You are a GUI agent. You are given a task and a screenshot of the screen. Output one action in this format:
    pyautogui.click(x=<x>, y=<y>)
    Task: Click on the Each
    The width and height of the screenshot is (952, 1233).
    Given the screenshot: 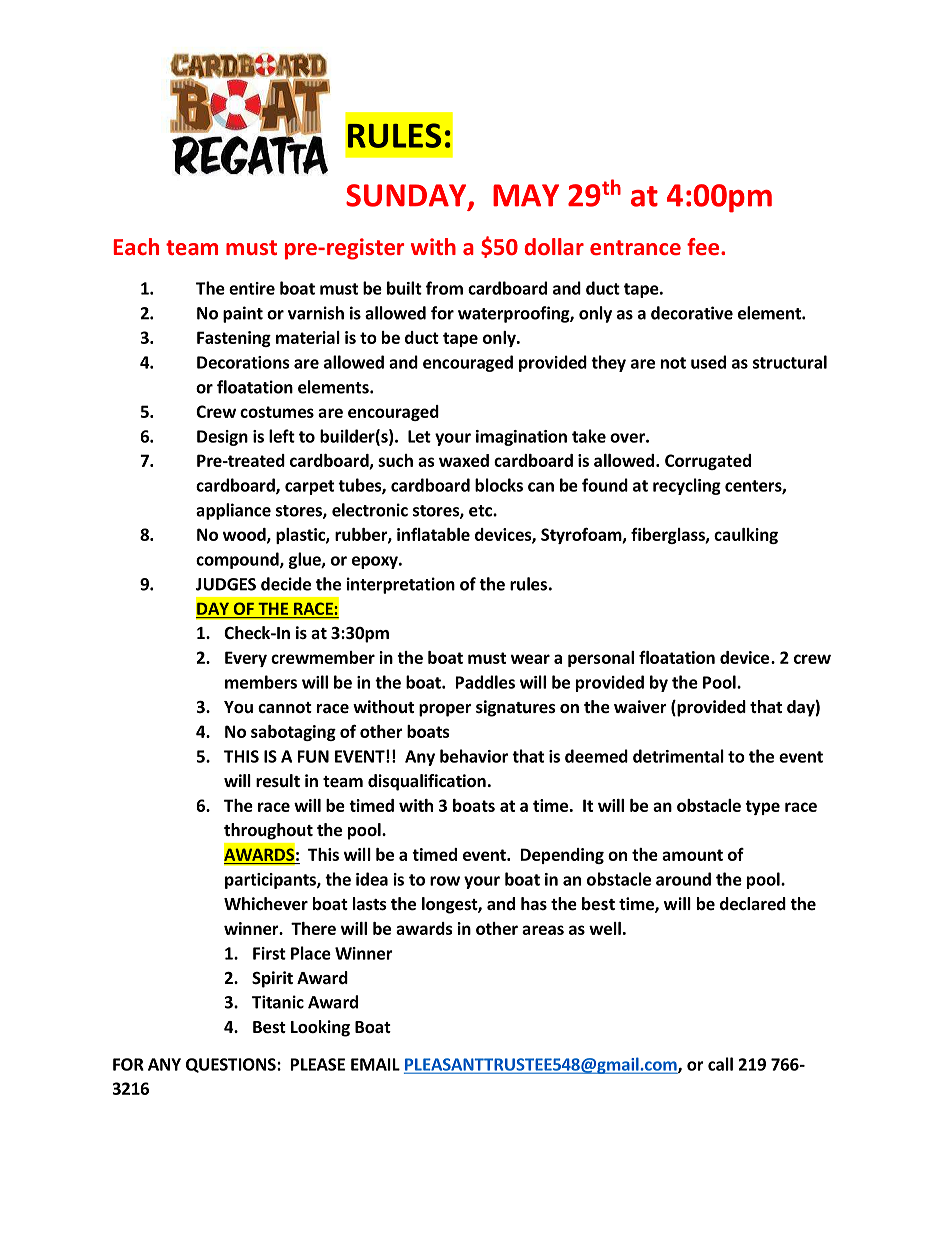 What is the action you would take?
    pyautogui.click(x=136, y=246)
